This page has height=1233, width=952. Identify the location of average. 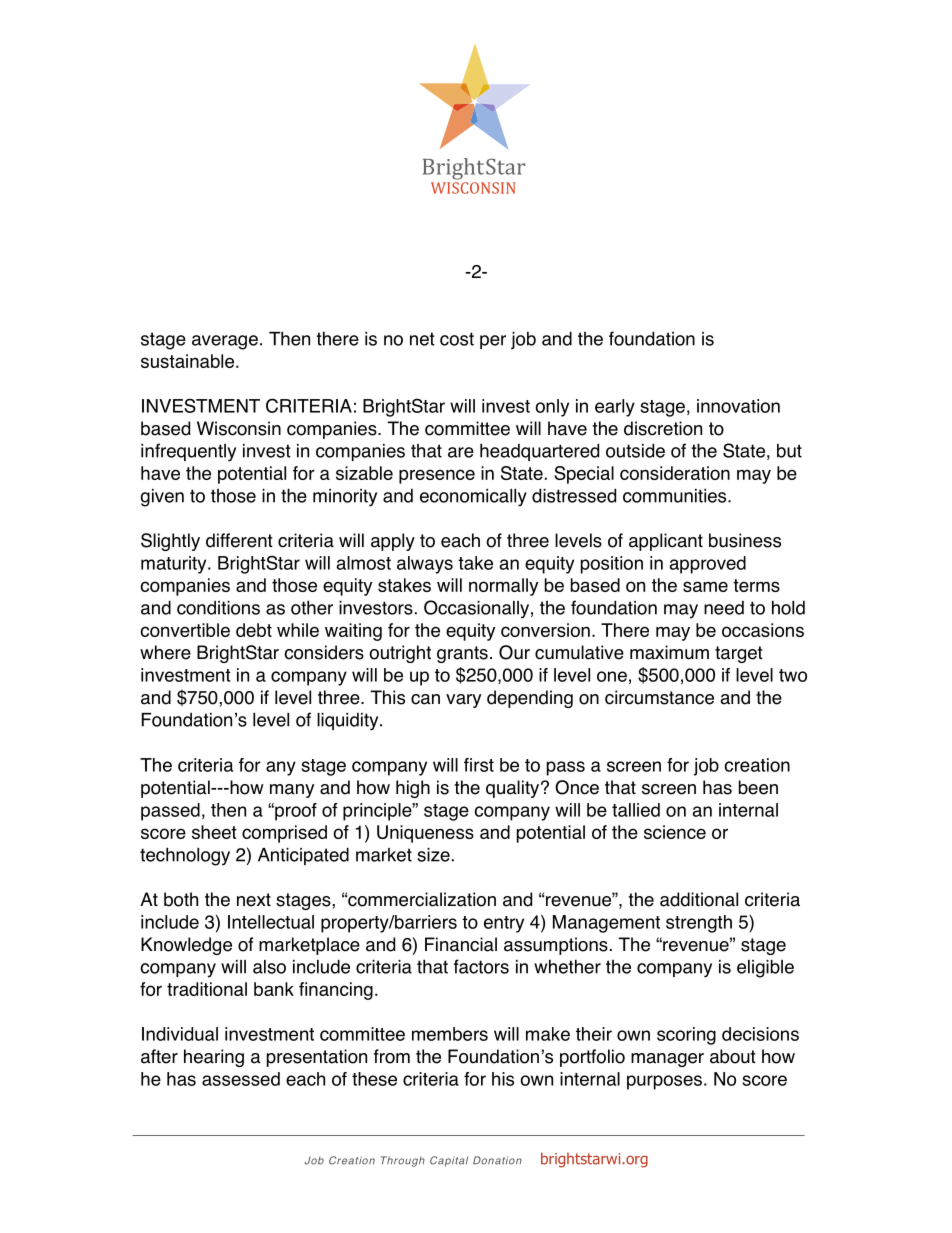
(225, 342).
